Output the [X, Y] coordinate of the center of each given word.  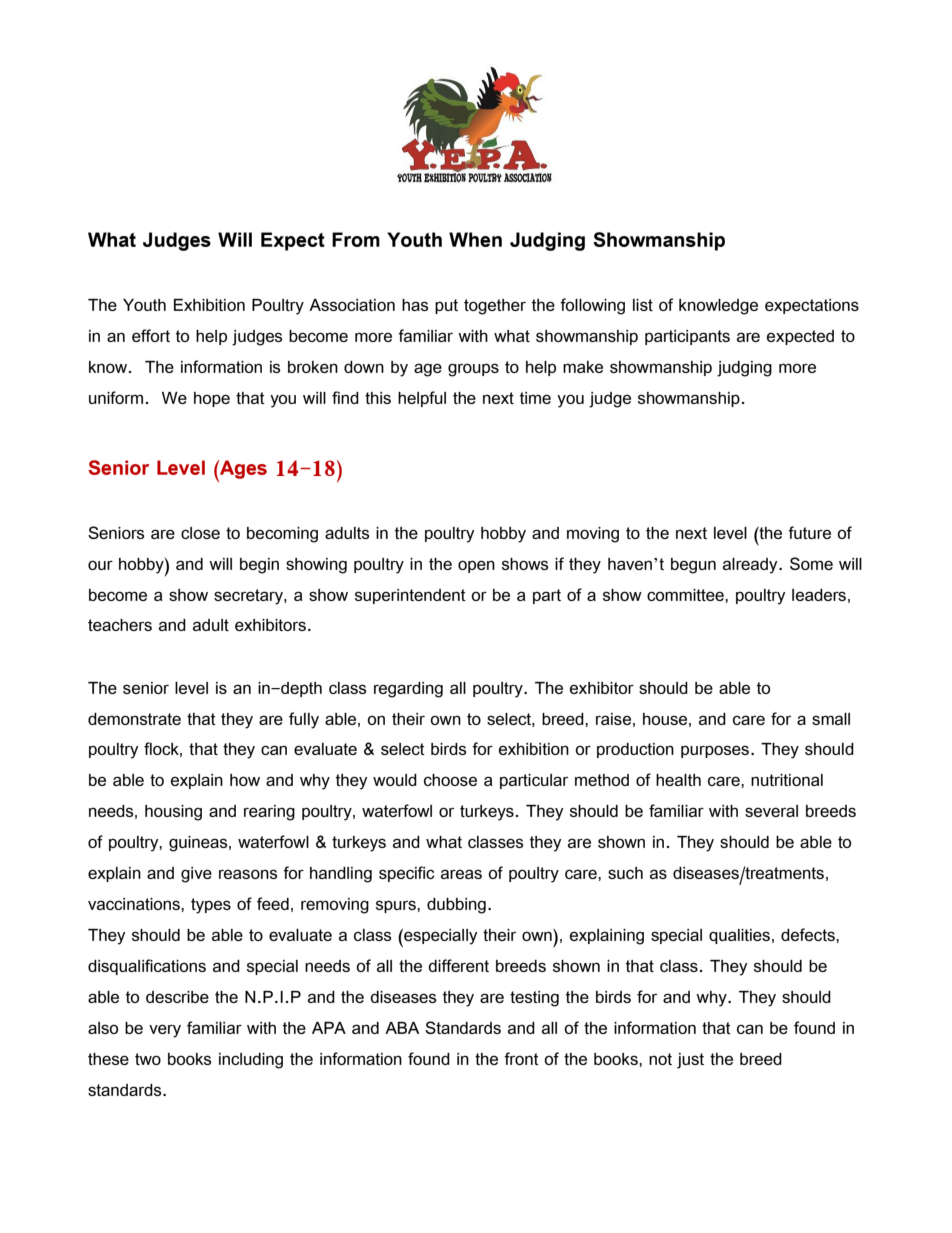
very [165, 1031]
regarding [408, 690]
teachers [120, 625]
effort [151, 335]
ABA [402, 1028]
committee [686, 595]
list [643, 305]
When [475, 239]
